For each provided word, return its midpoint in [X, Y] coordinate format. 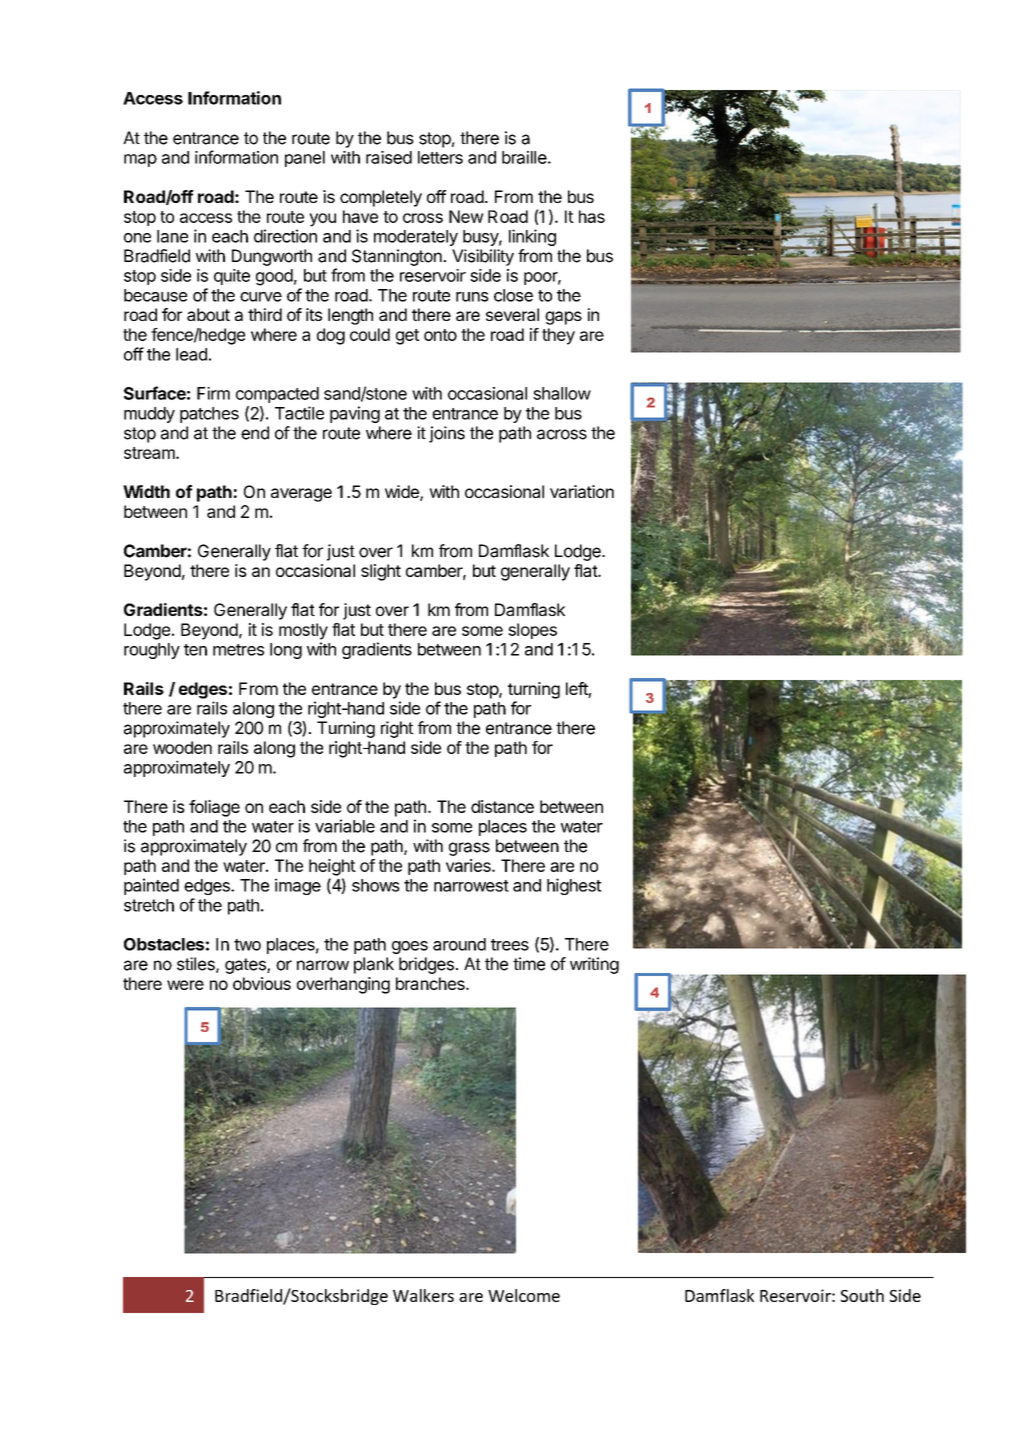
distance [502, 806]
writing [594, 965]
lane [172, 236]
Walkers [423, 1295]
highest [574, 886]
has [592, 216]
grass [469, 849]
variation [582, 491]
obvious [262, 983]
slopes [532, 631]
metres [238, 650]
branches [431, 983]
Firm [213, 393]
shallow [562, 393]
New [466, 216]
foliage [214, 808]
